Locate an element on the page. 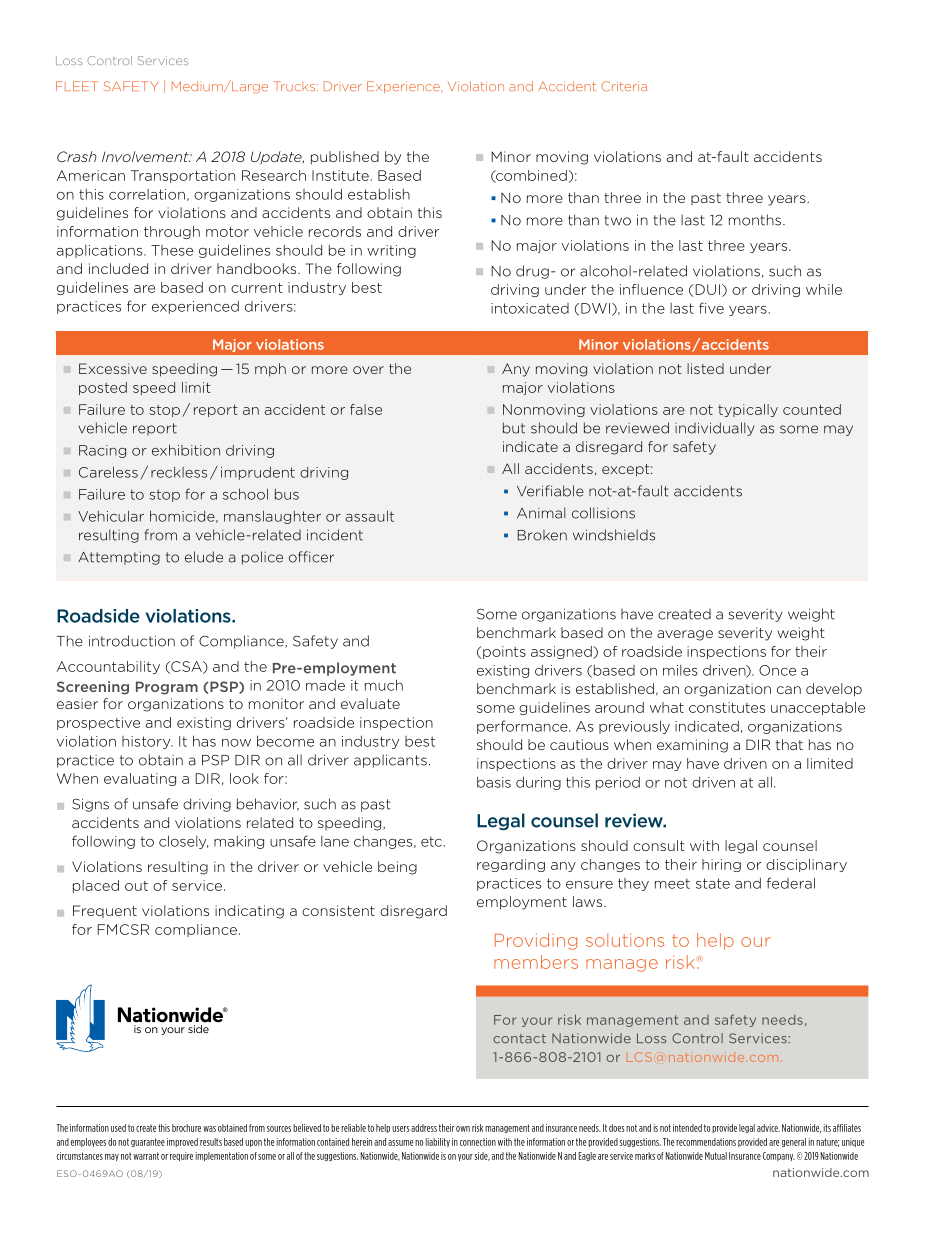 This document has width=952, height=1233. out is located at coordinates (136, 886).
